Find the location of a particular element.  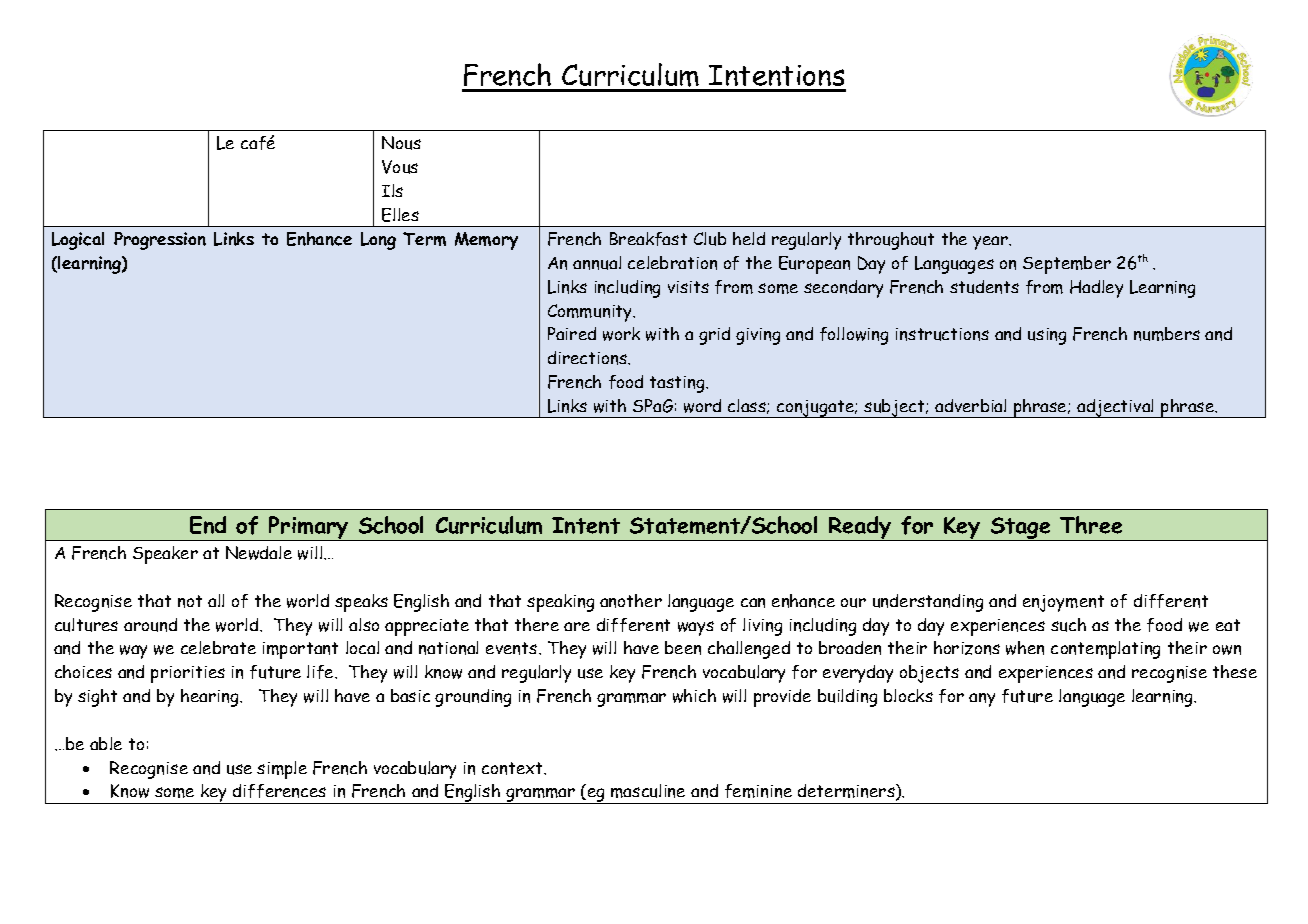

such is located at coordinates (1068, 625).
